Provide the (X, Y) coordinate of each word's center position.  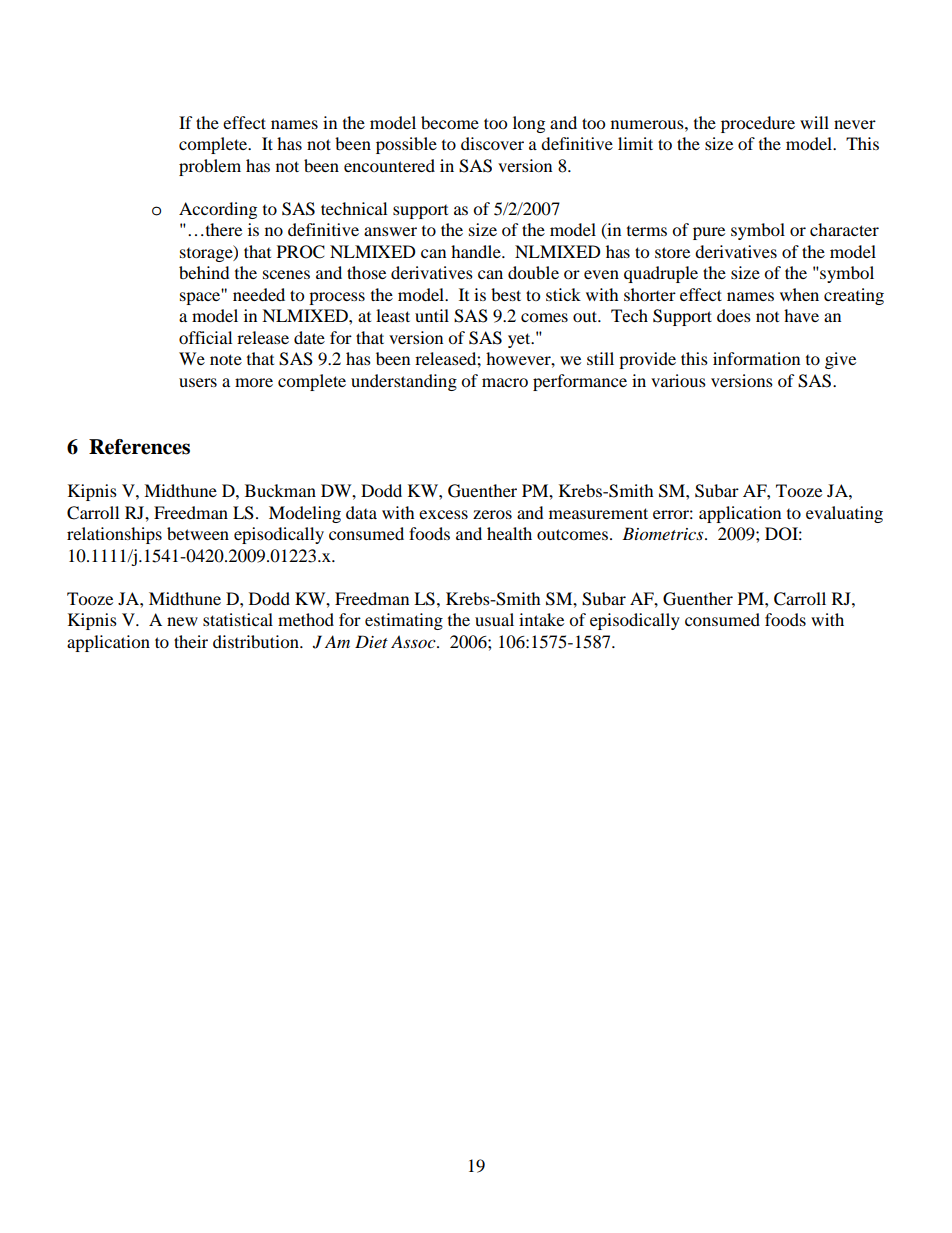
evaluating (844, 514)
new (182, 621)
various (678, 380)
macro (505, 382)
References (139, 447)
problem (210, 167)
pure (709, 233)
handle (477, 251)
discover (492, 143)
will (814, 122)
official (205, 337)
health (509, 533)
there (222, 229)
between (198, 533)
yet (520, 340)
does (734, 315)
